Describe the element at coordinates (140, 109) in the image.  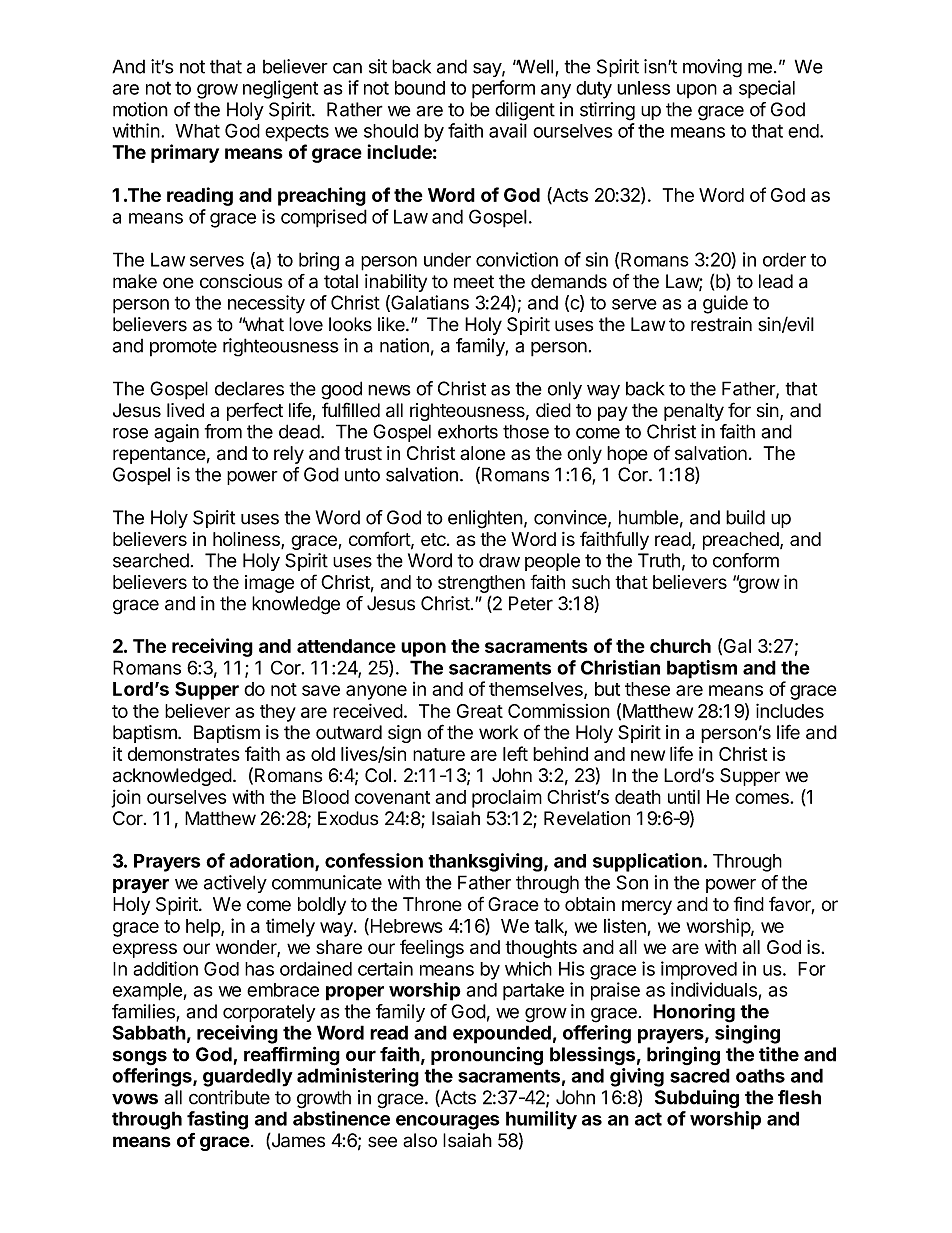
I see `motion` at that location.
